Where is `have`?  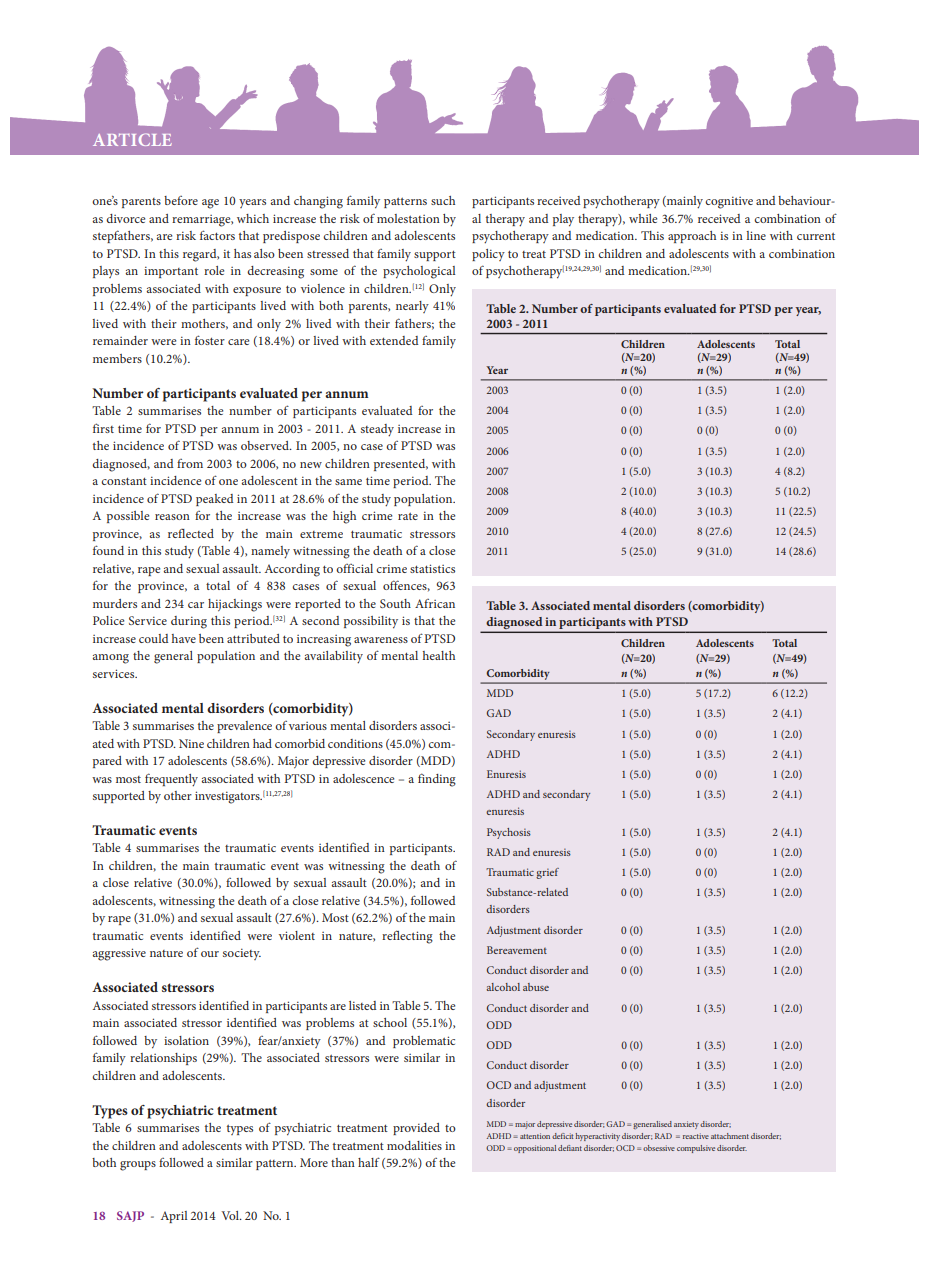
have is located at coordinates (184, 638).
